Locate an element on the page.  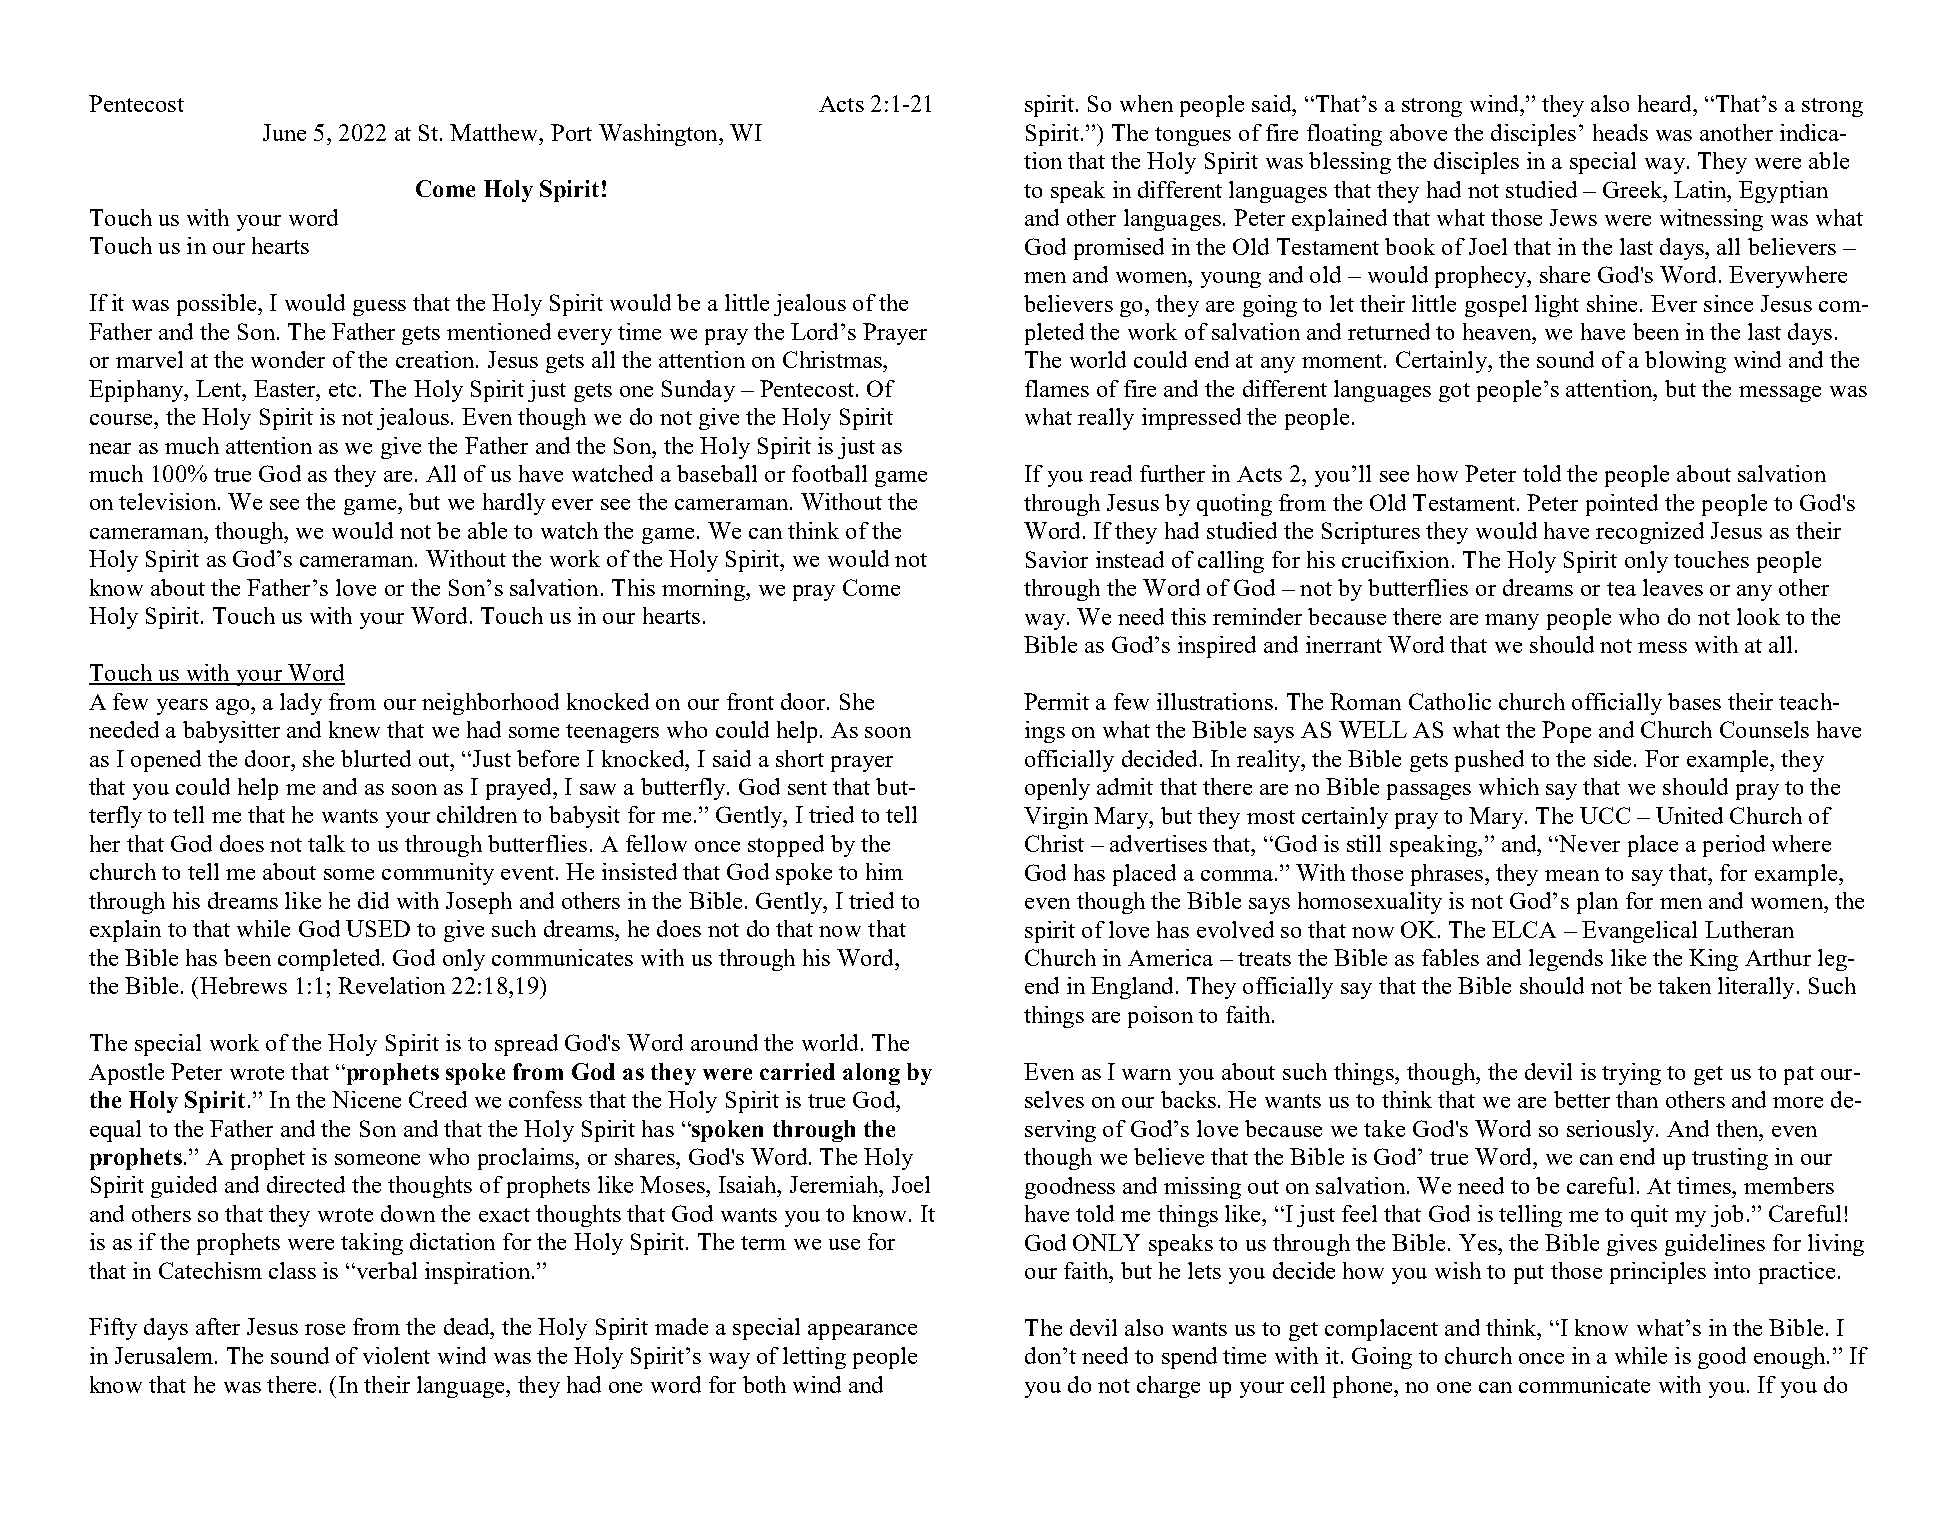
than is located at coordinates (1637, 1099).
